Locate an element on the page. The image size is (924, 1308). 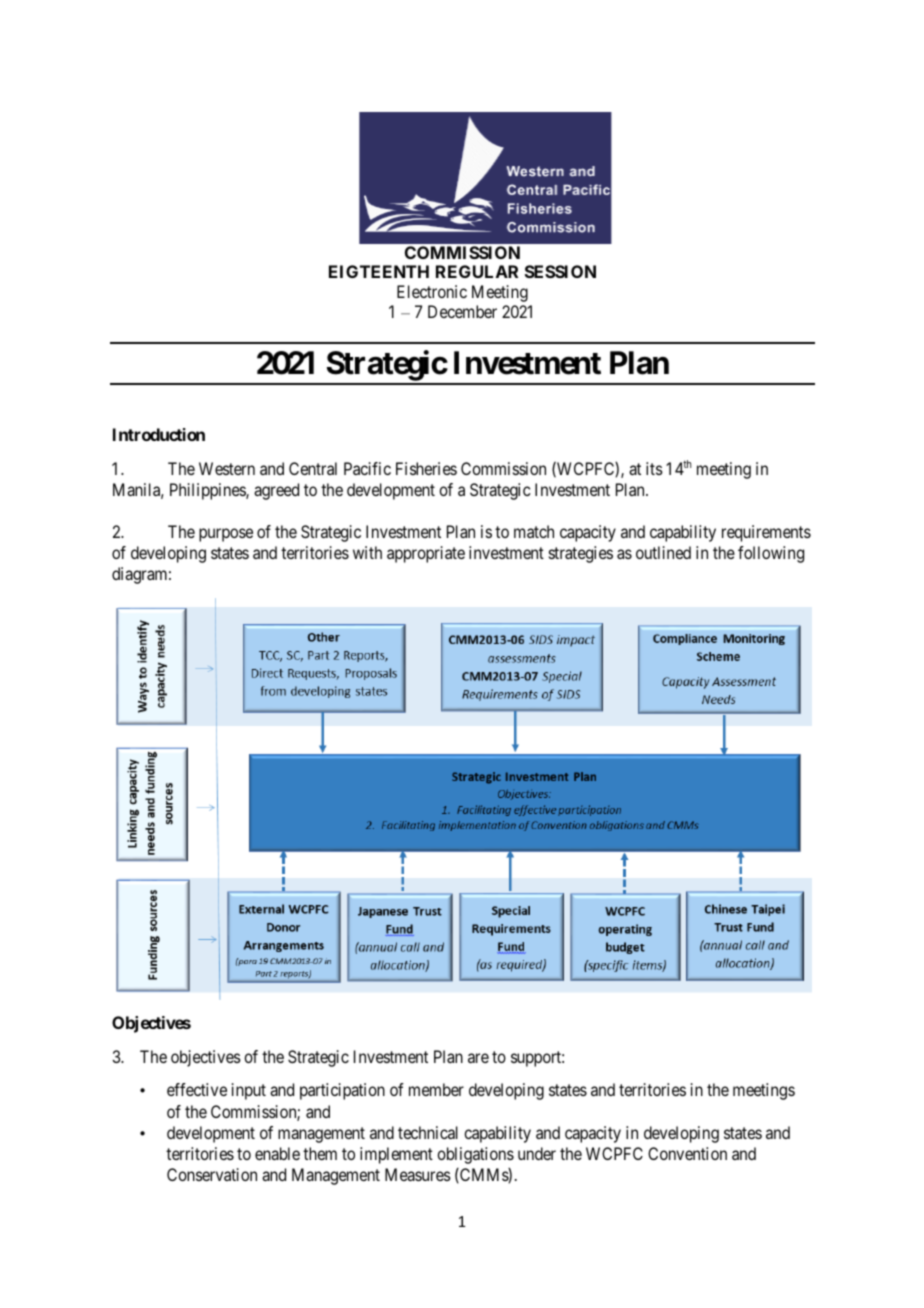
SESSION is located at coordinates (560, 271).
